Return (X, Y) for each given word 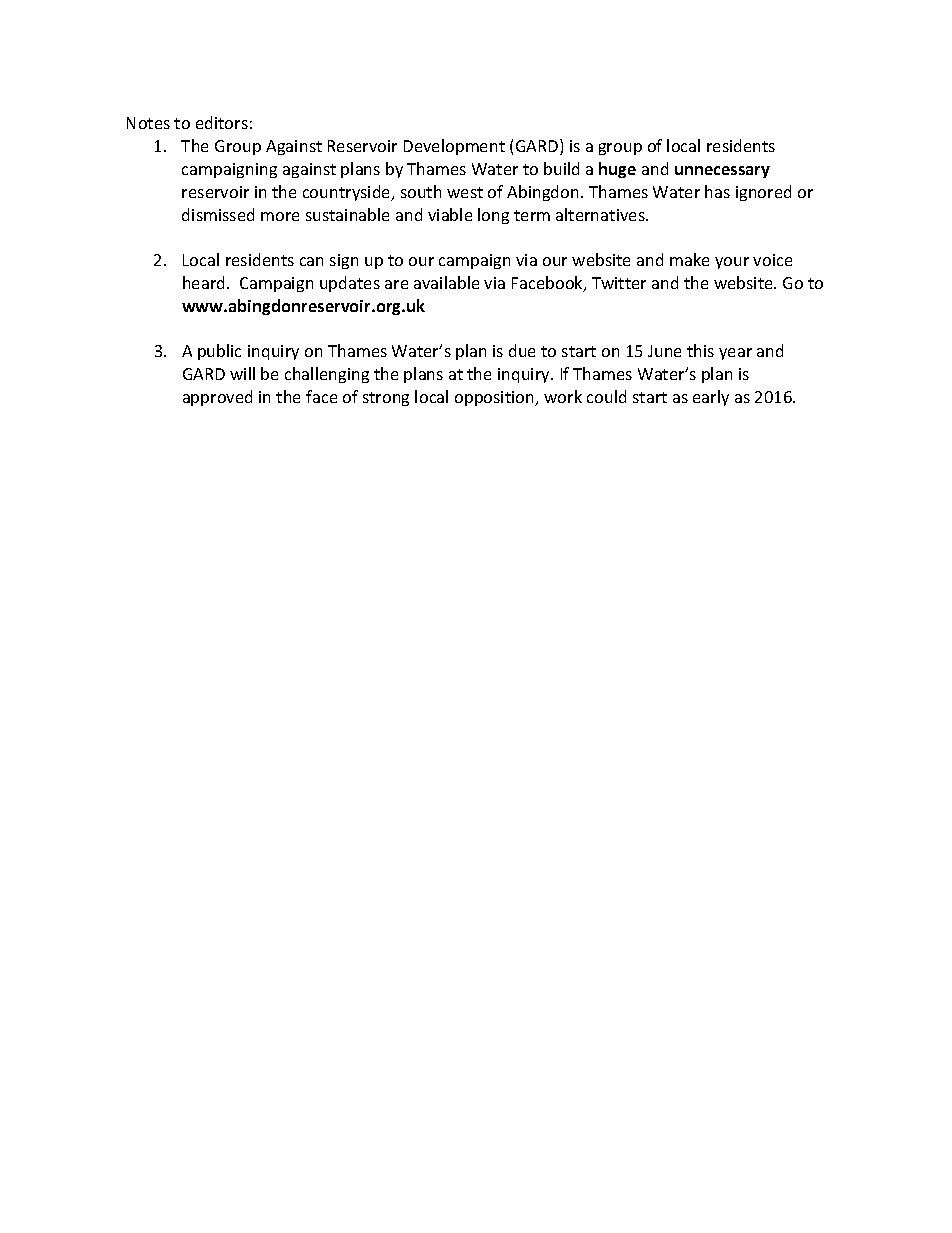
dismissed (218, 214)
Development (454, 147)
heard (203, 282)
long (493, 216)
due (522, 350)
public (219, 352)
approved (217, 398)
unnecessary (722, 172)
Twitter (619, 283)
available (446, 282)
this (700, 350)
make (689, 259)
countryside (348, 193)
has (717, 191)
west (465, 192)
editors (222, 122)
